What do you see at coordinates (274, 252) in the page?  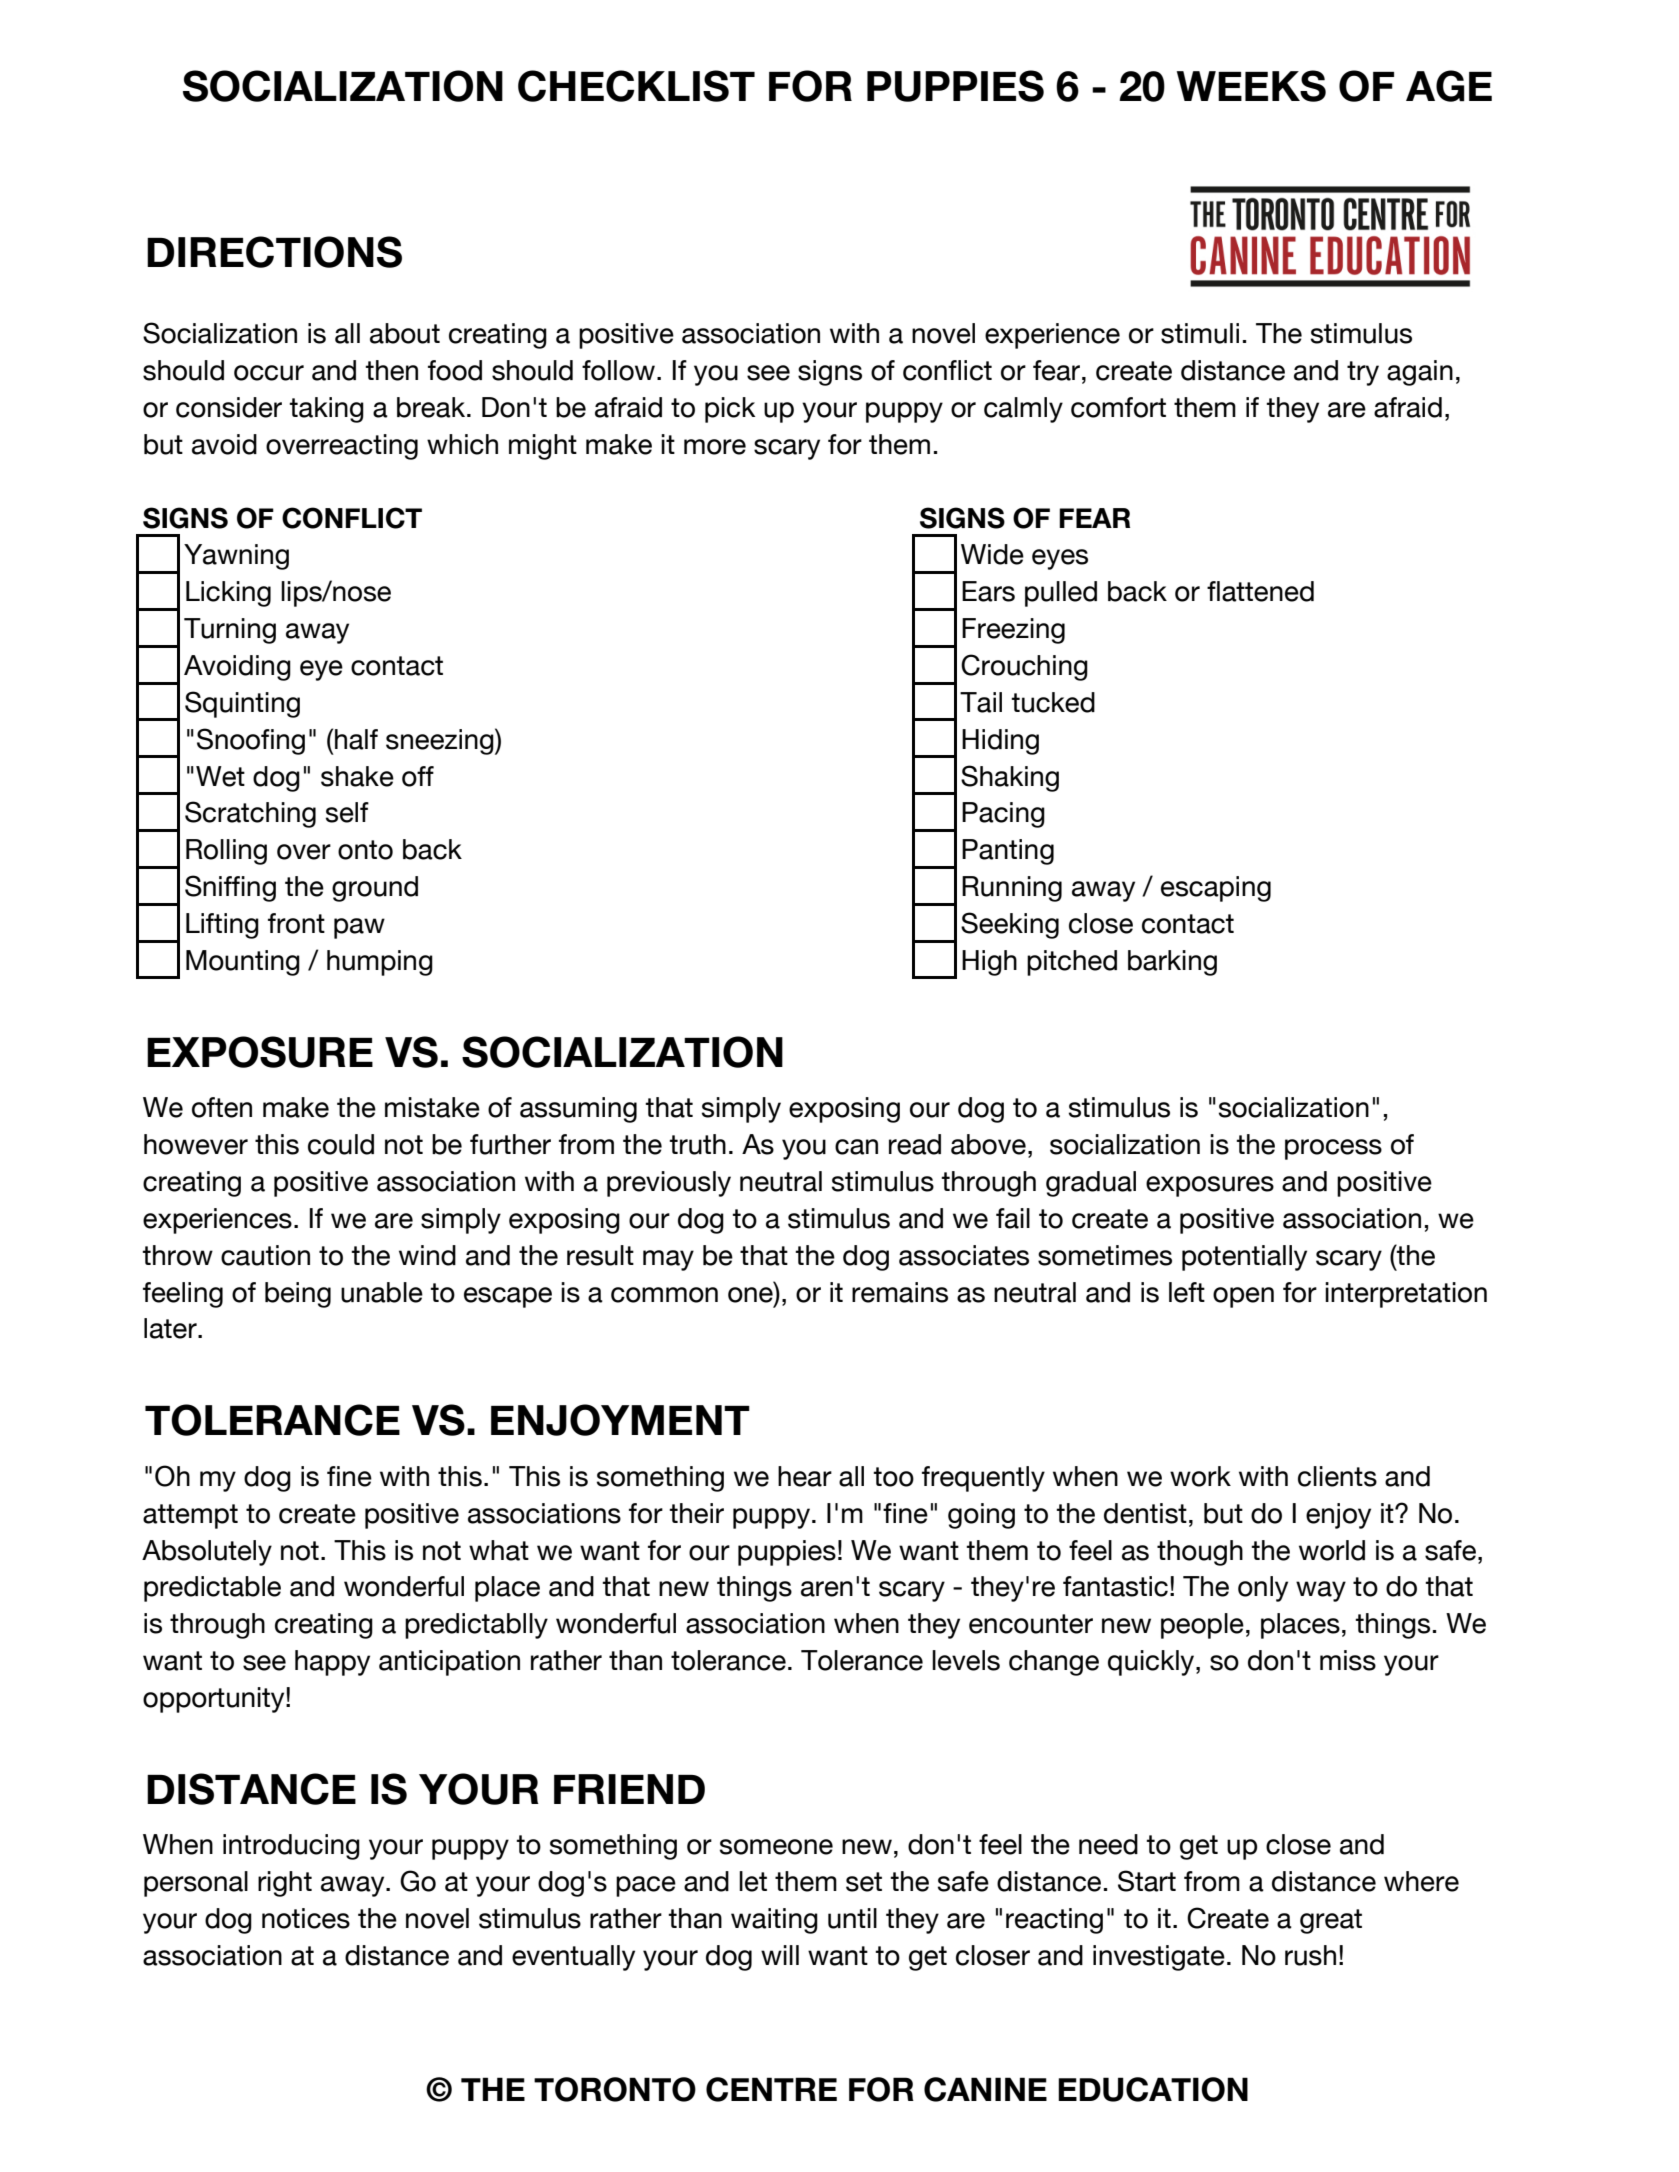 I see `DIRECTIONS` at bounding box center [274, 252].
